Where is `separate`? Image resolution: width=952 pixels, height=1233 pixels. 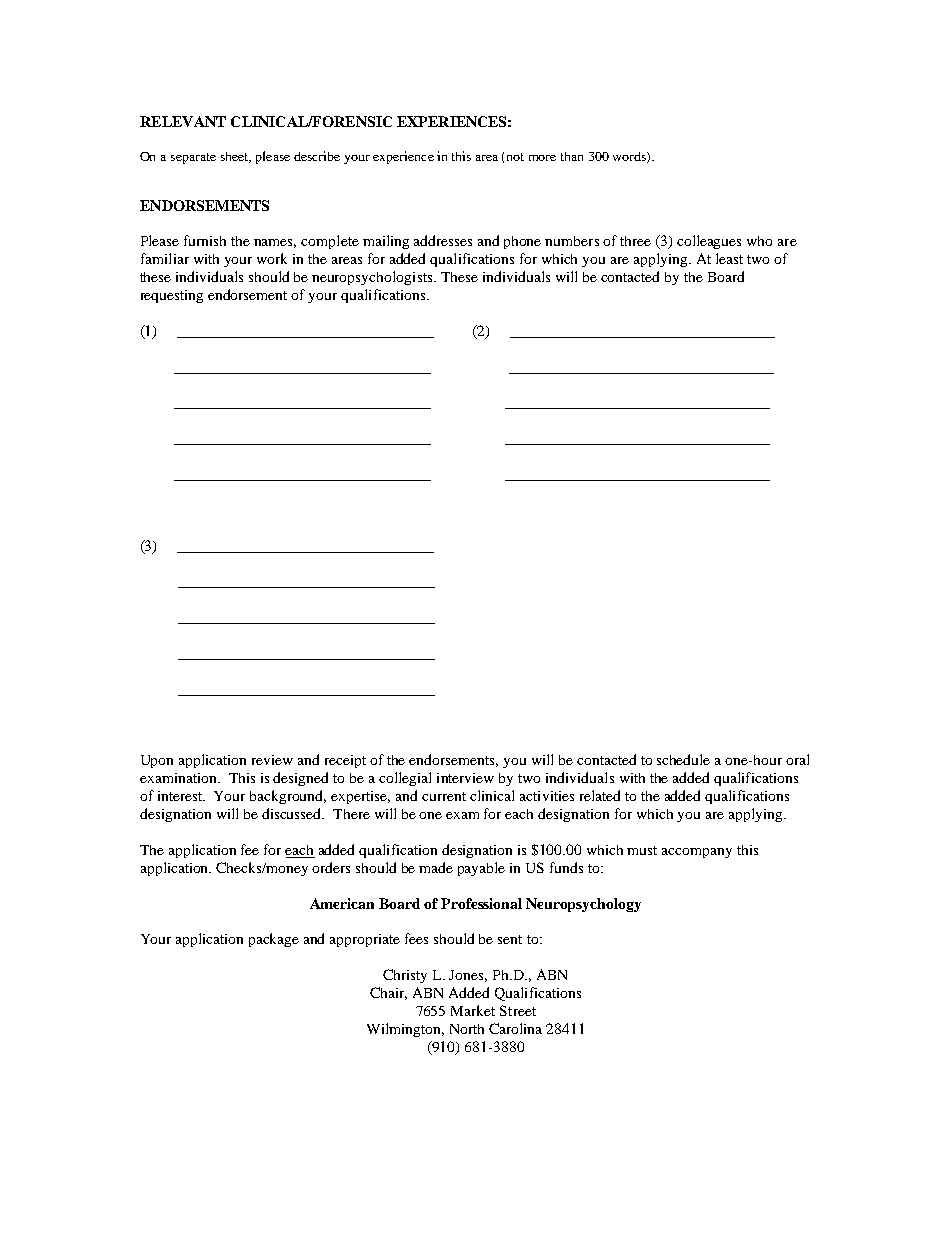
separate is located at coordinates (193, 158).
